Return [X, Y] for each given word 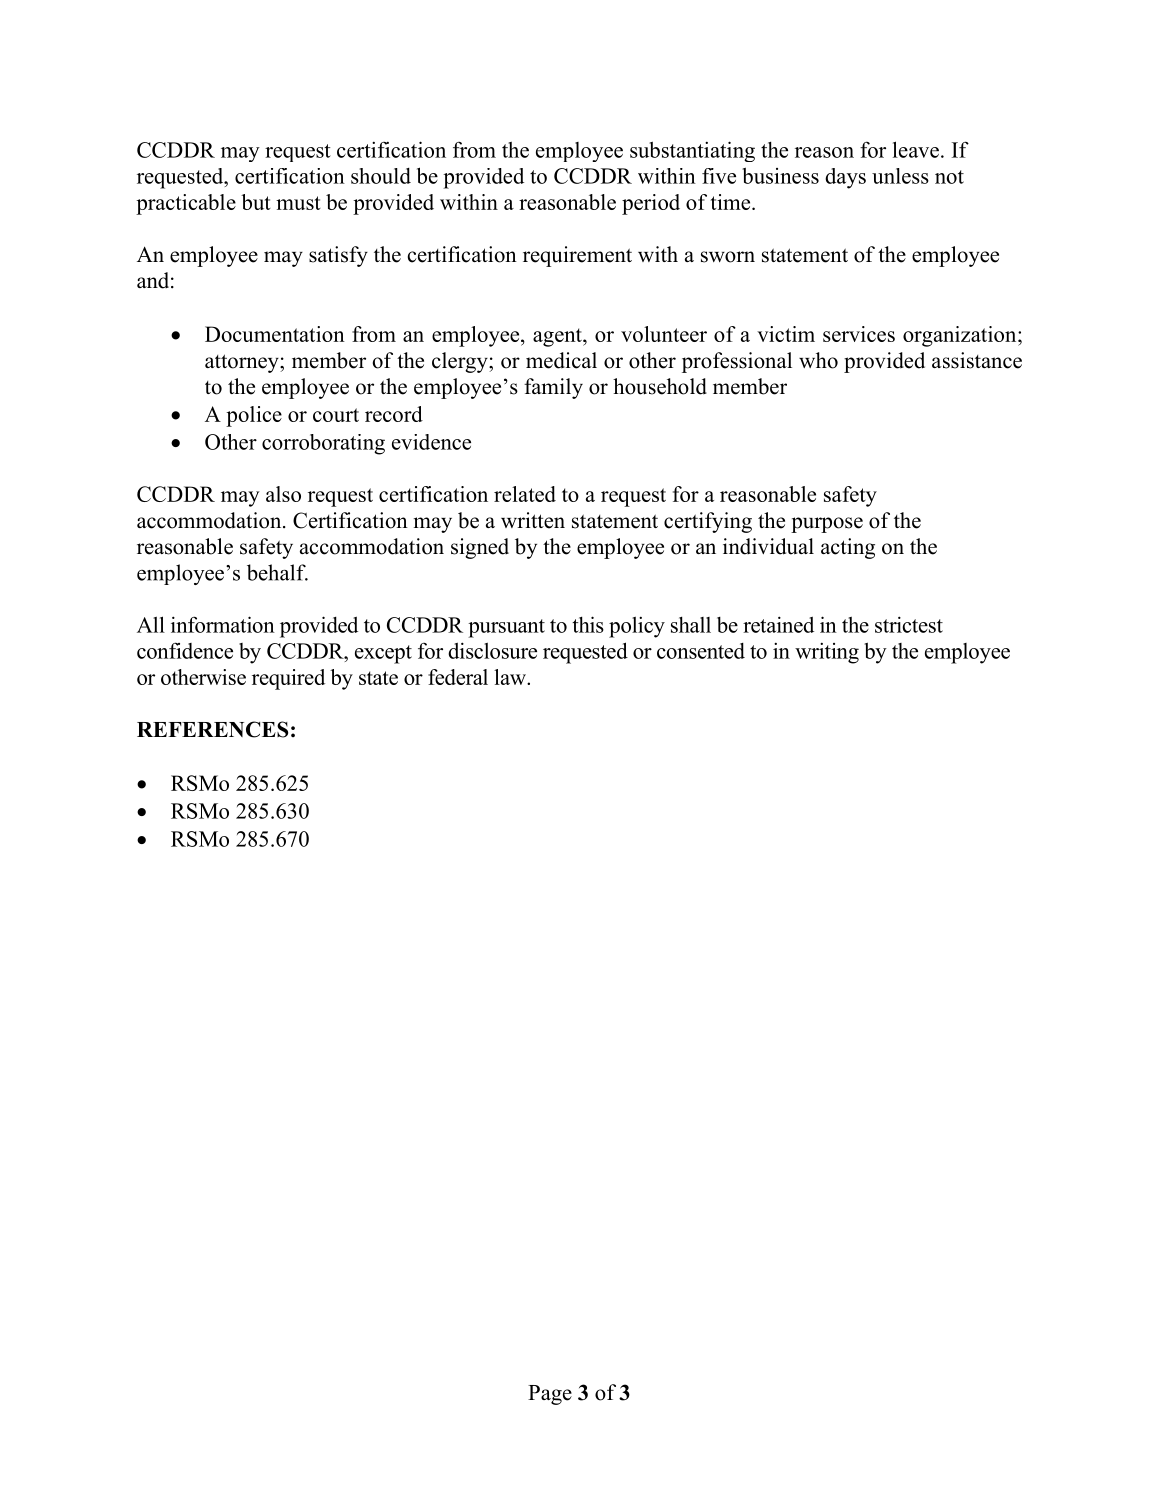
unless [900, 176]
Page [550, 1395]
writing [827, 653]
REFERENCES [212, 729]
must [298, 203]
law [511, 677]
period [651, 204]
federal [458, 677]
